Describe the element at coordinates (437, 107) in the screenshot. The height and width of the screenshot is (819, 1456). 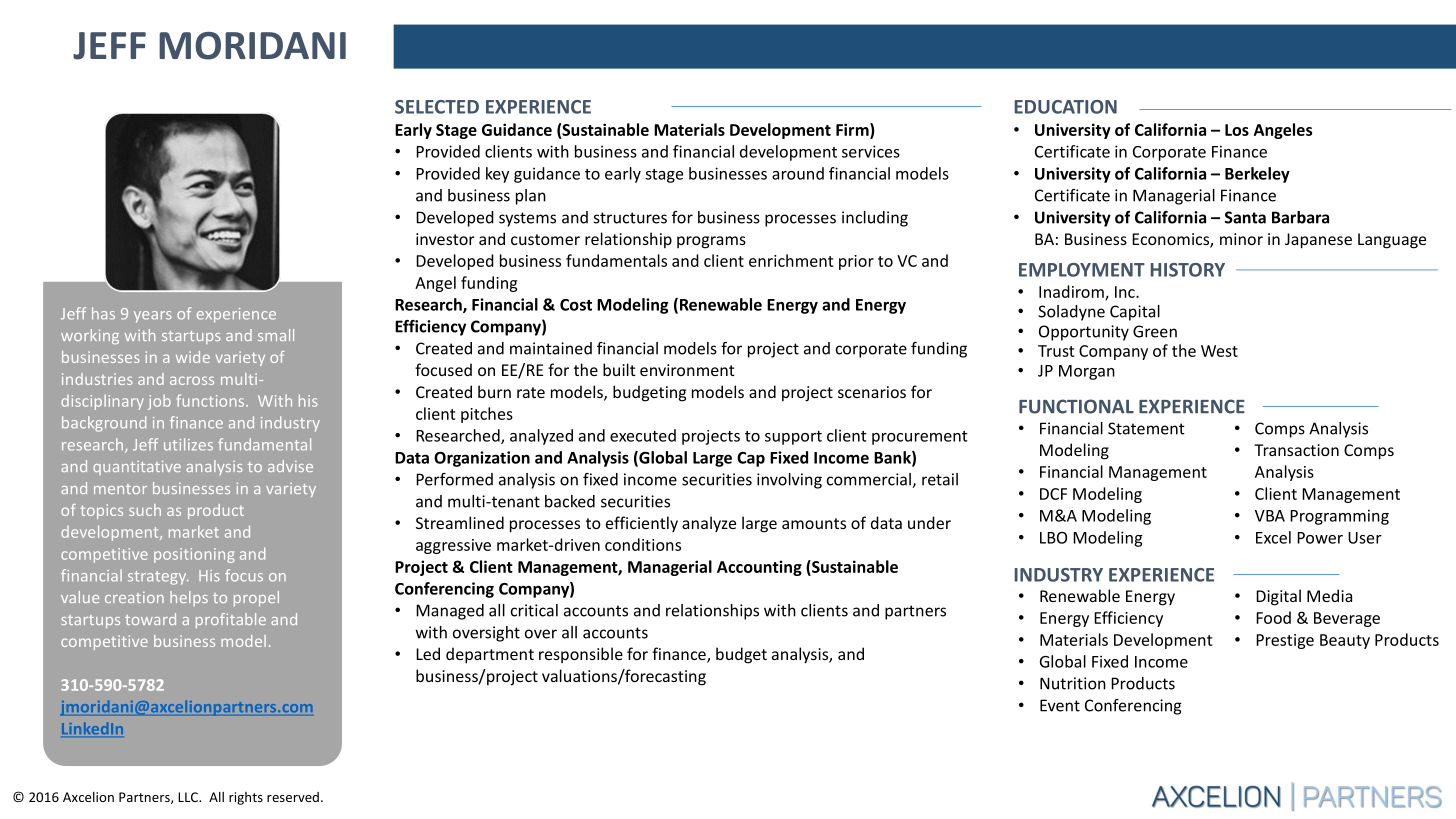
I see `SELECTED` at that location.
